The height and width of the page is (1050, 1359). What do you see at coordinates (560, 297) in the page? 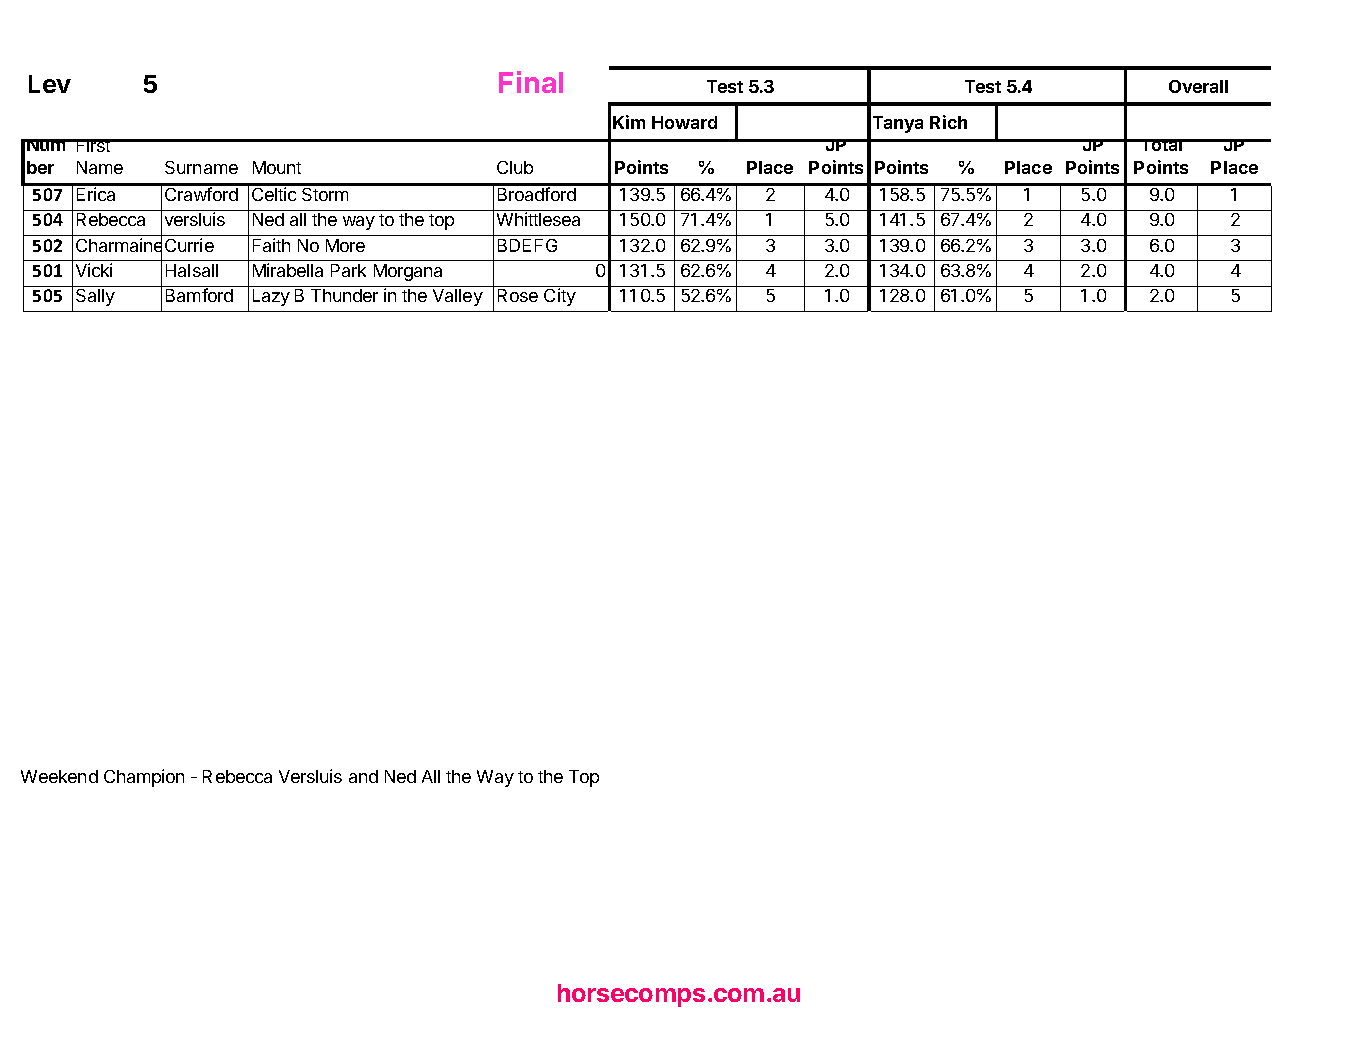
I see `City` at bounding box center [560, 297].
